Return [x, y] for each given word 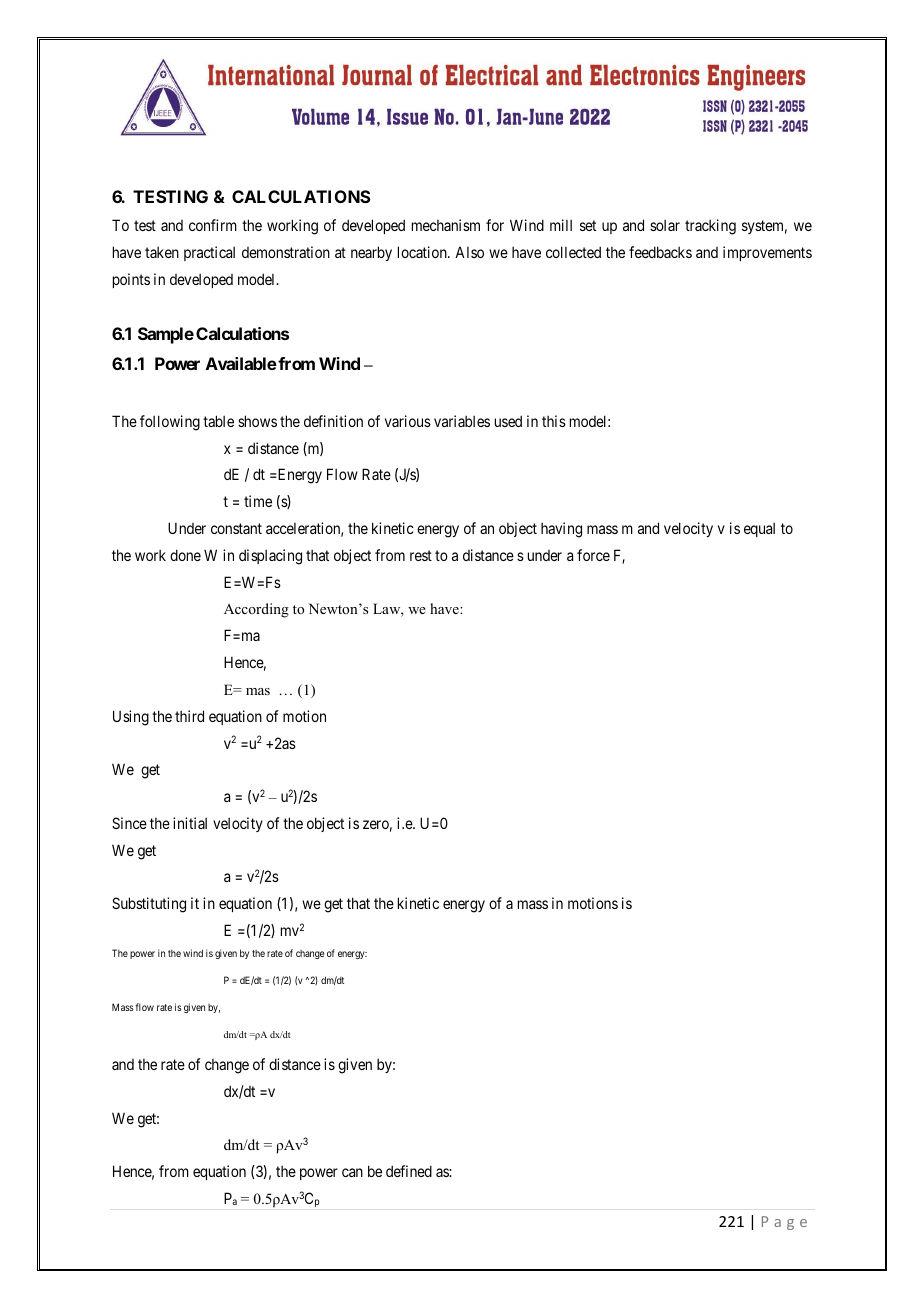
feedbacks [660, 252]
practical [209, 253]
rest [421, 555]
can [352, 1172]
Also [469, 252]
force [593, 555]
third [189, 716]
